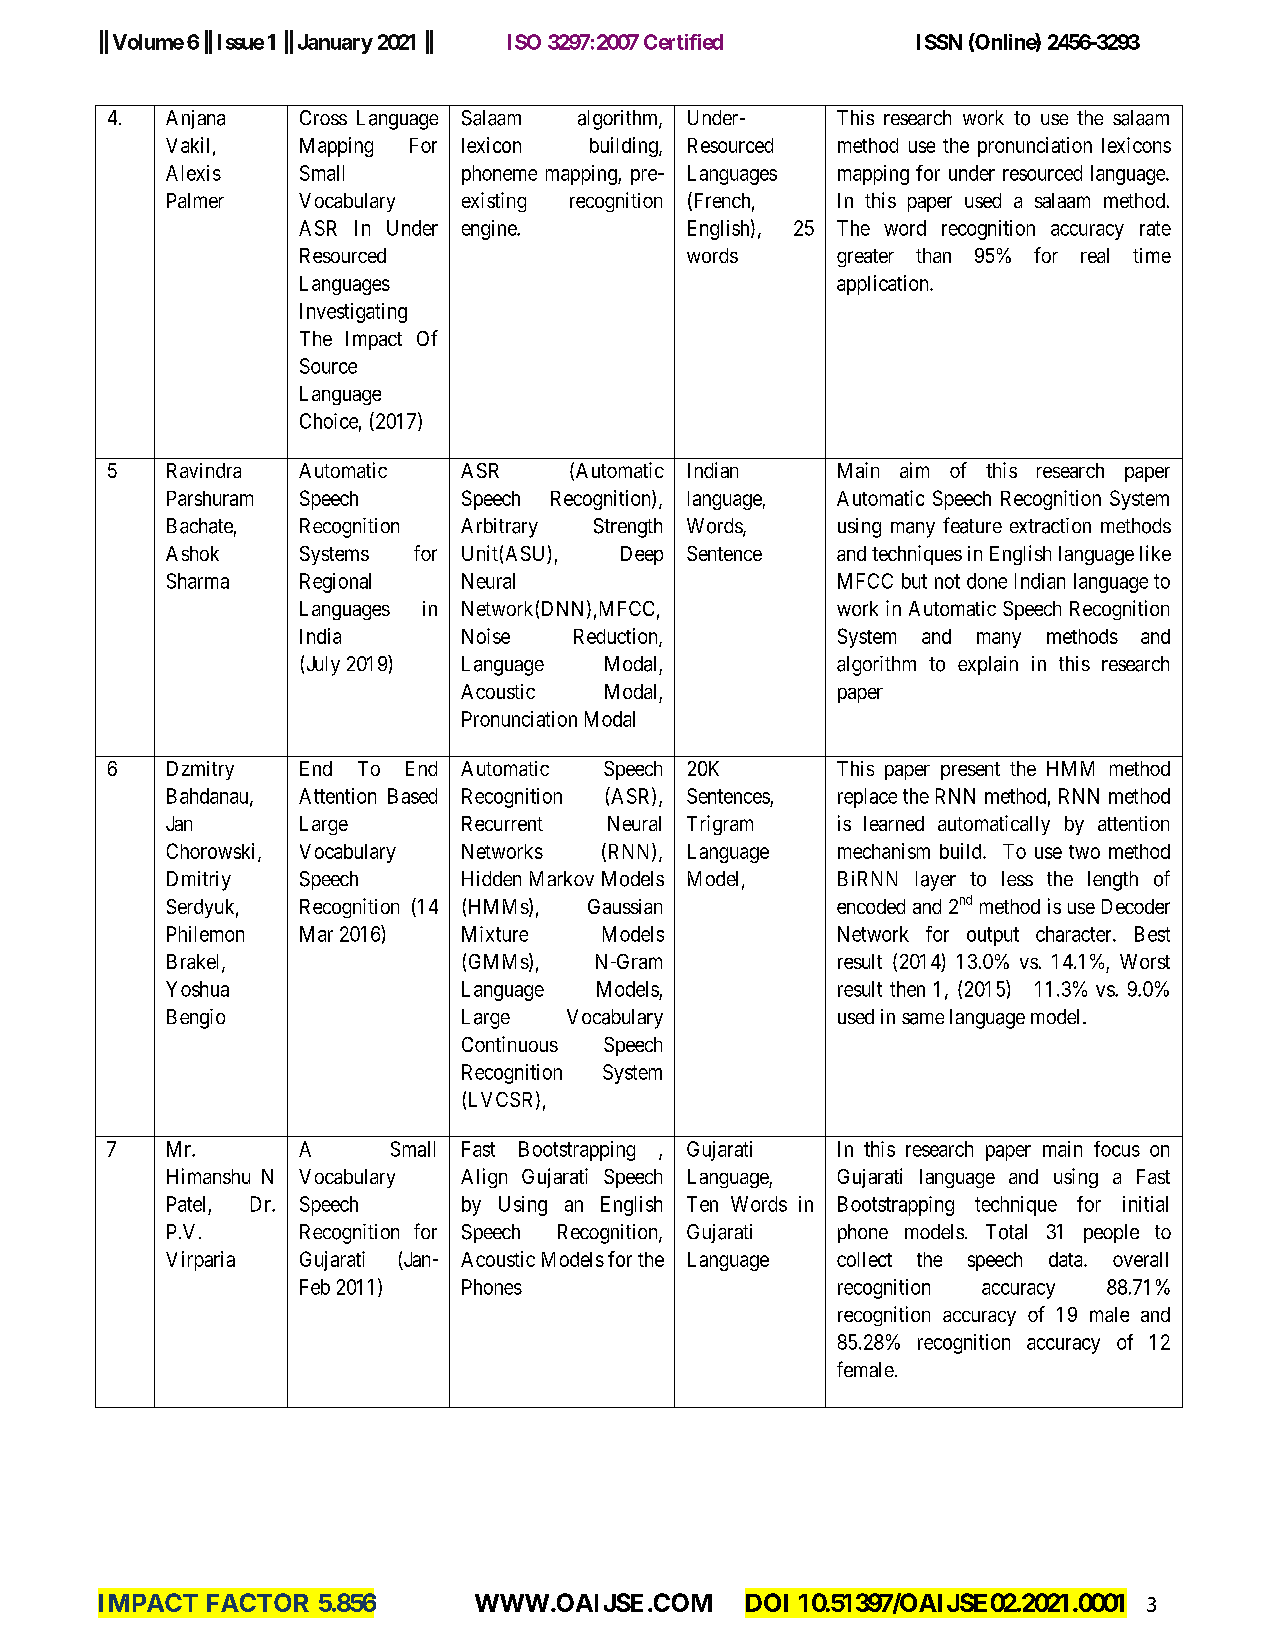 Image resolution: width=1277 pixels, height=1652 pixels. Describe the element at coordinates (323, 117) in the page. I see `Cross` at that location.
